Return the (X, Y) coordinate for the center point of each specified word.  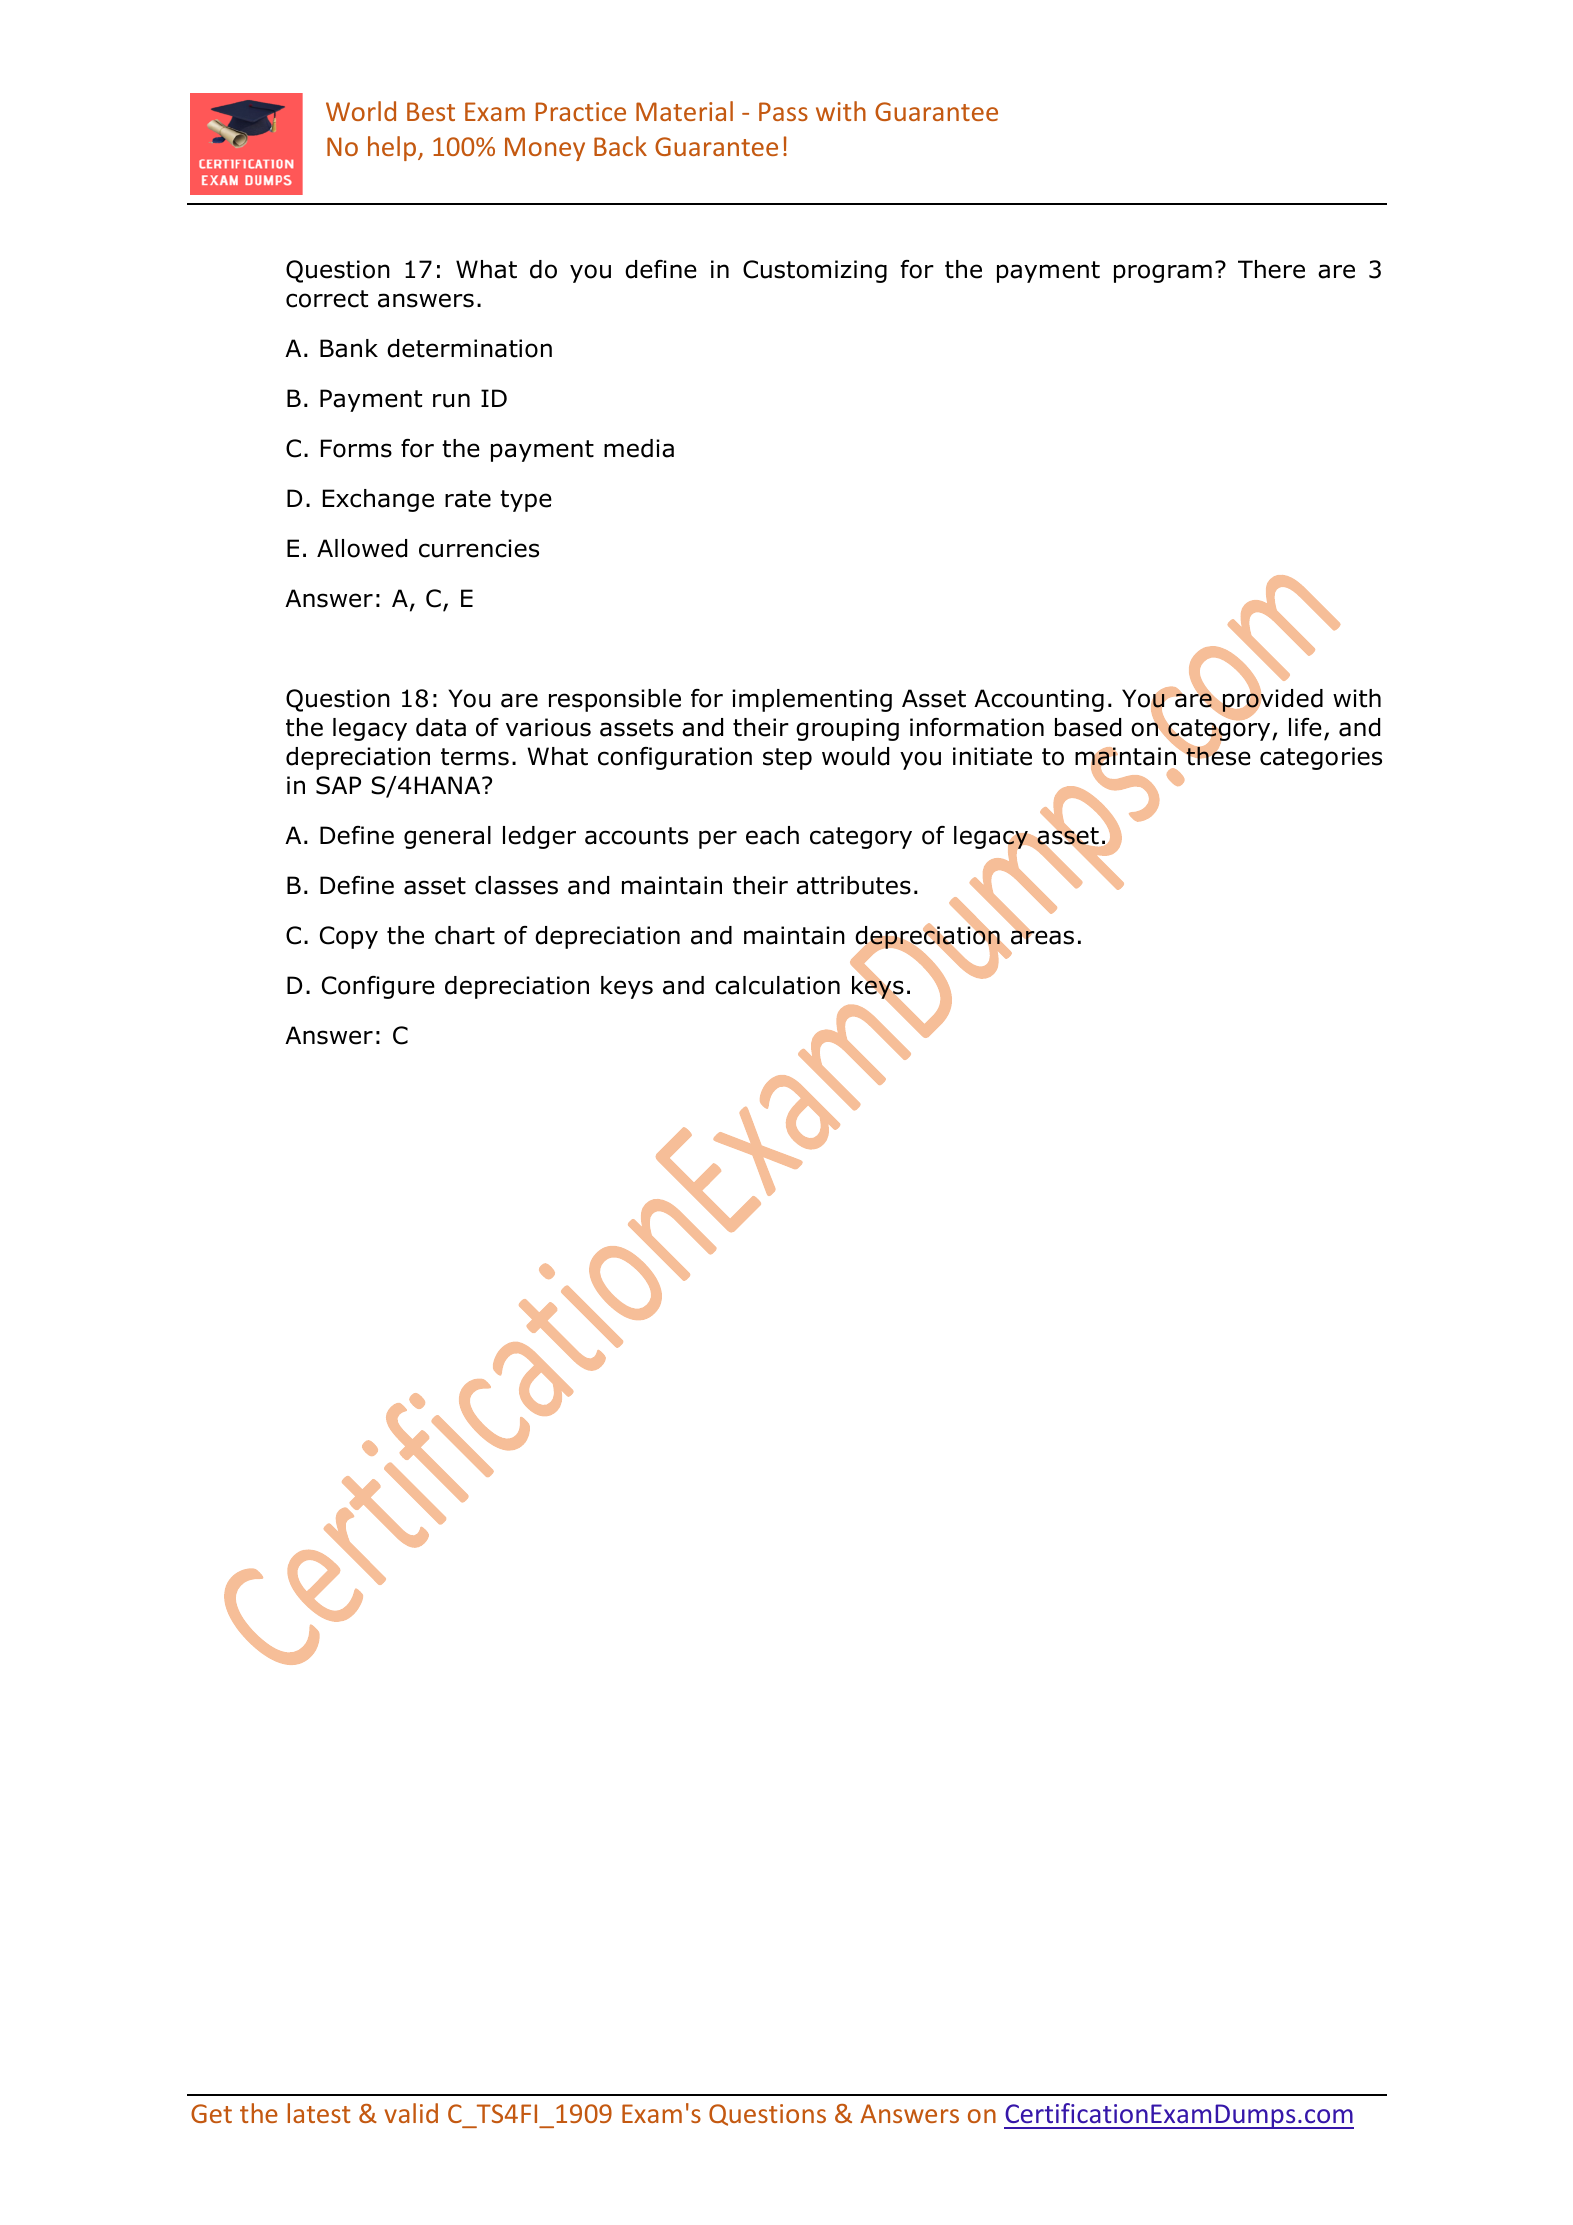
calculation (777, 985)
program (1163, 273)
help (393, 148)
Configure (378, 987)
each (772, 835)
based (1088, 727)
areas (1042, 937)
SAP (338, 785)
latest (319, 2113)
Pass (783, 111)
